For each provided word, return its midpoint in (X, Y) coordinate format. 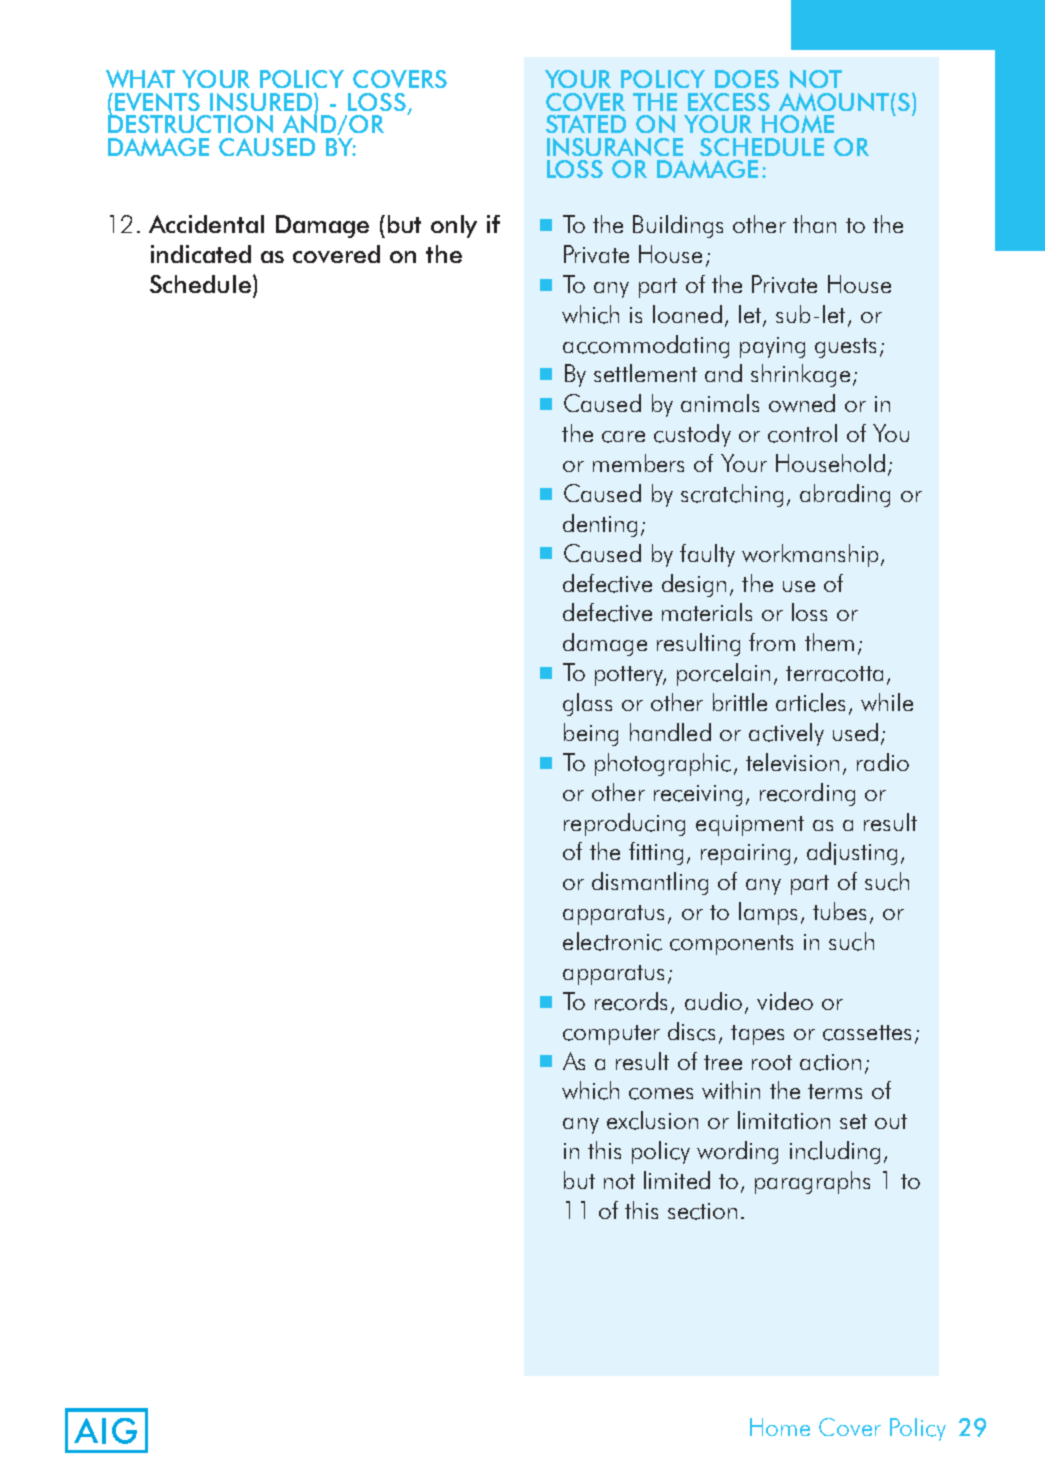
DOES (747, 79)
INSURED (262, 102)
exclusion (652, 1120)
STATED (586, 124)
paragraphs (812, 1182)
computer (611, 1035)
